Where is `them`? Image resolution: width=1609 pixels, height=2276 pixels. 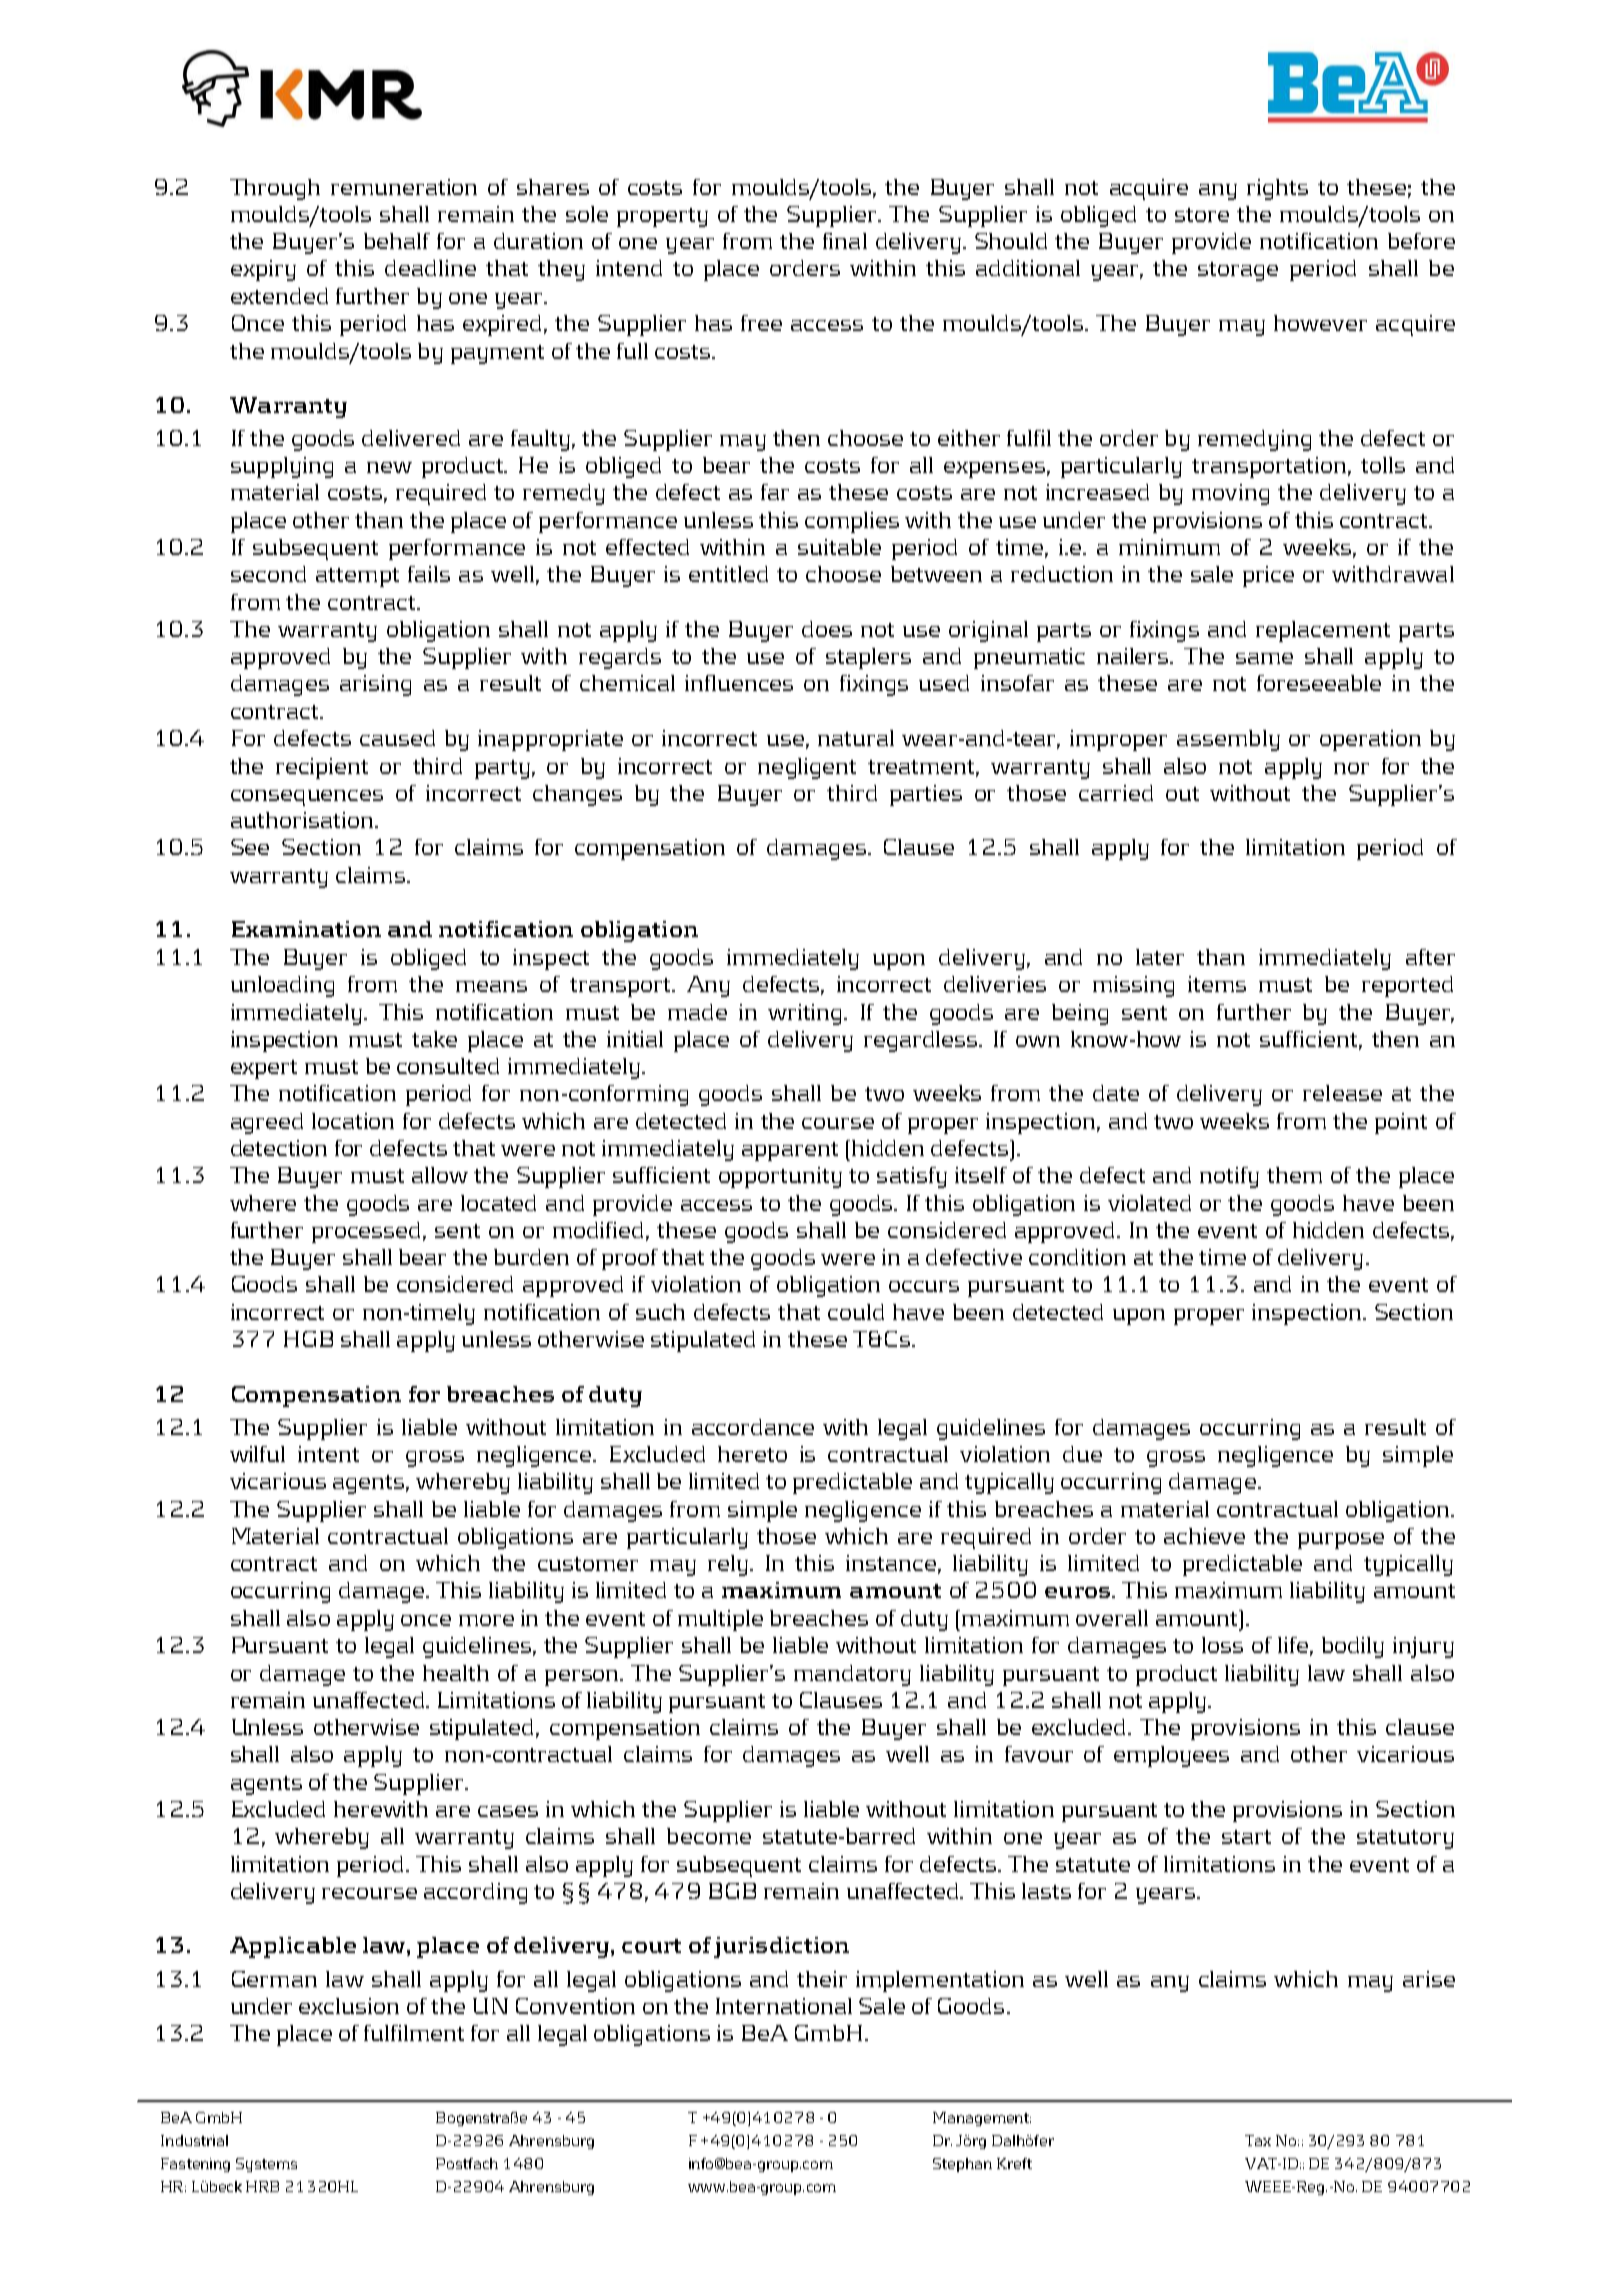 them is located at coordinates (1294, 1175).
